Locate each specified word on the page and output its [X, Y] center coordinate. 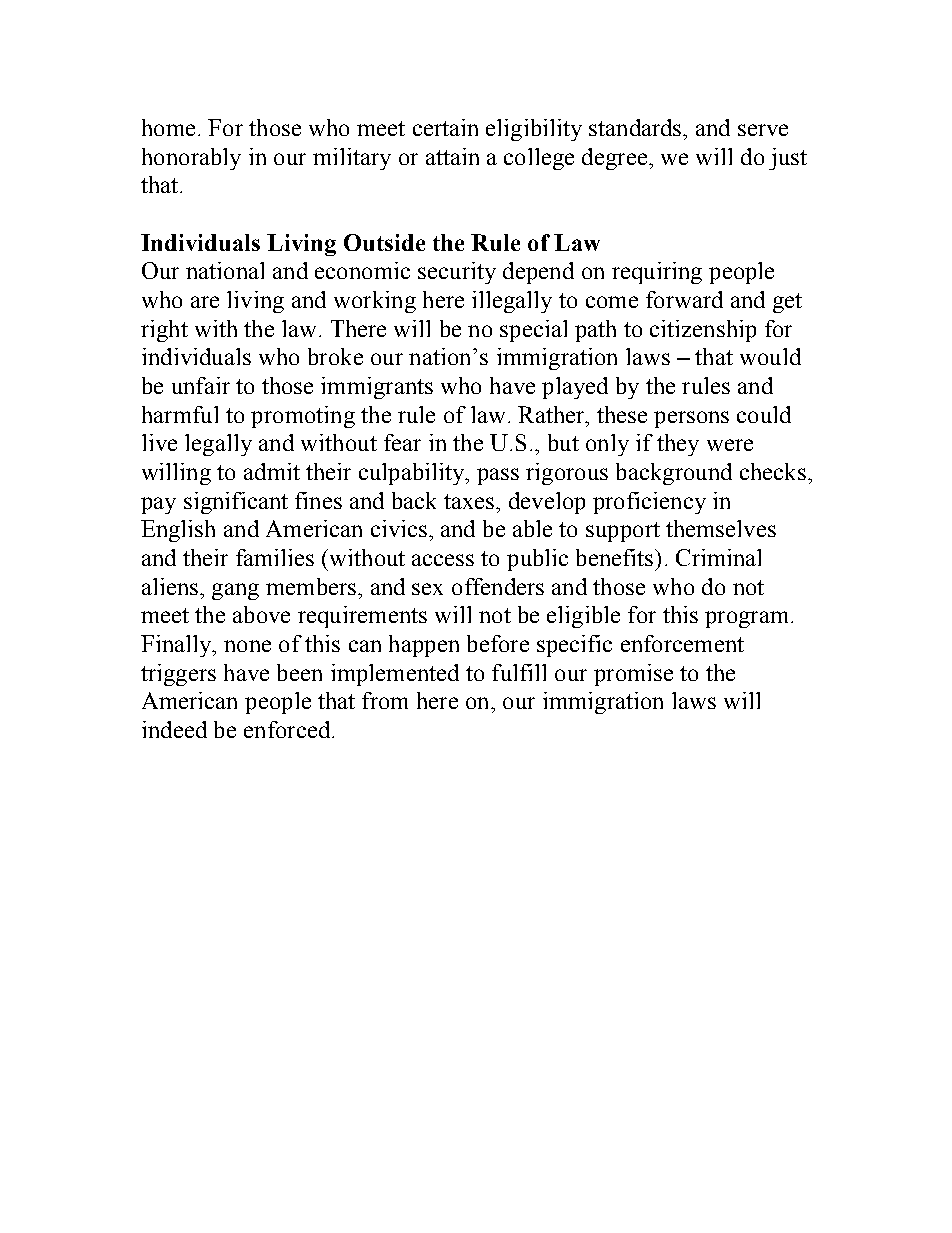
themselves [721, 528]
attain [452, 156]
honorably [191, 159]
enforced [288, 729]
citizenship [703, 331]
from [385, 700]
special [533, 331]
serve [763, 130]
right [164, 331]
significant [236, 503]
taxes [470, 501]
